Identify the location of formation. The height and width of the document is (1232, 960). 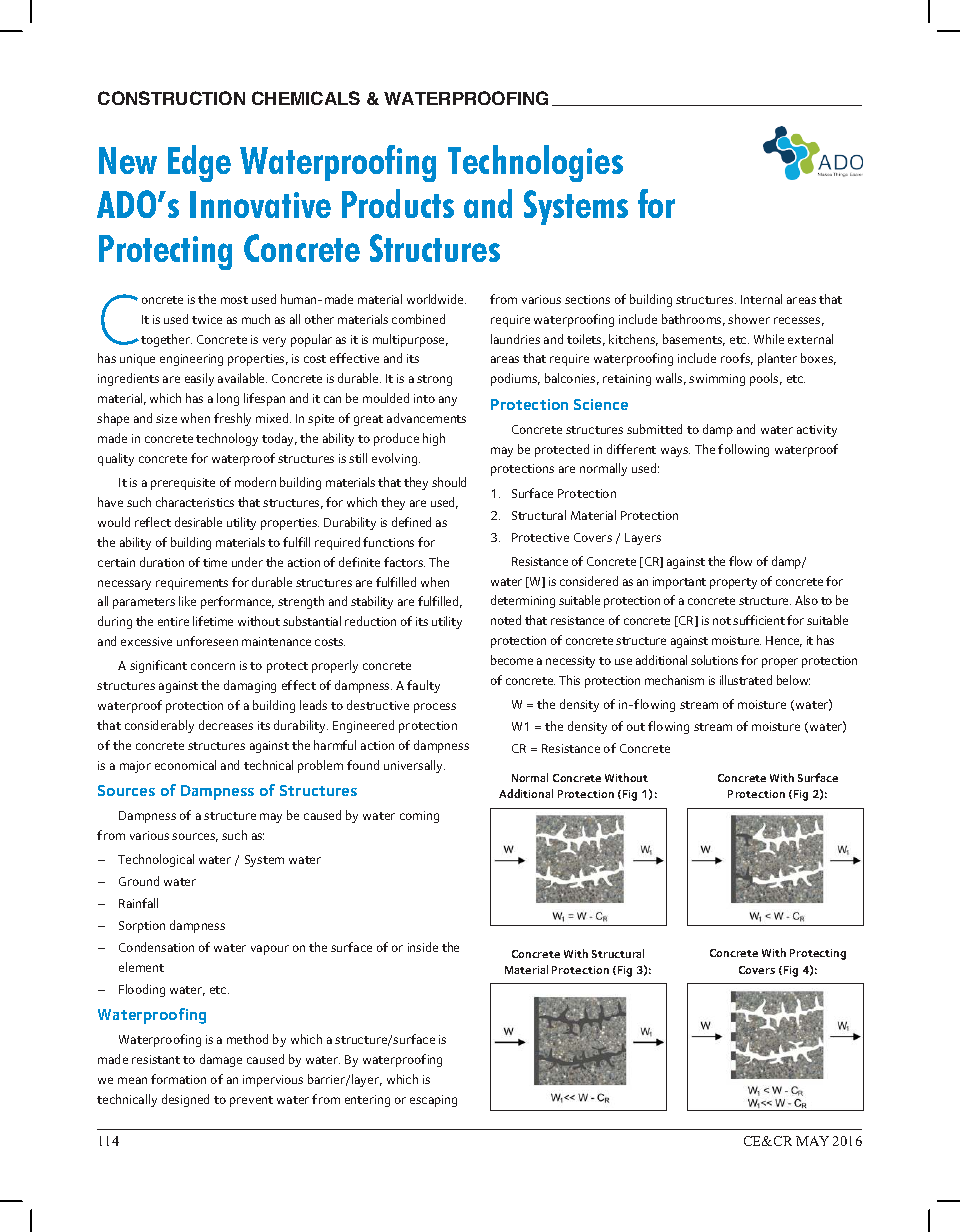
(178, 1079).
